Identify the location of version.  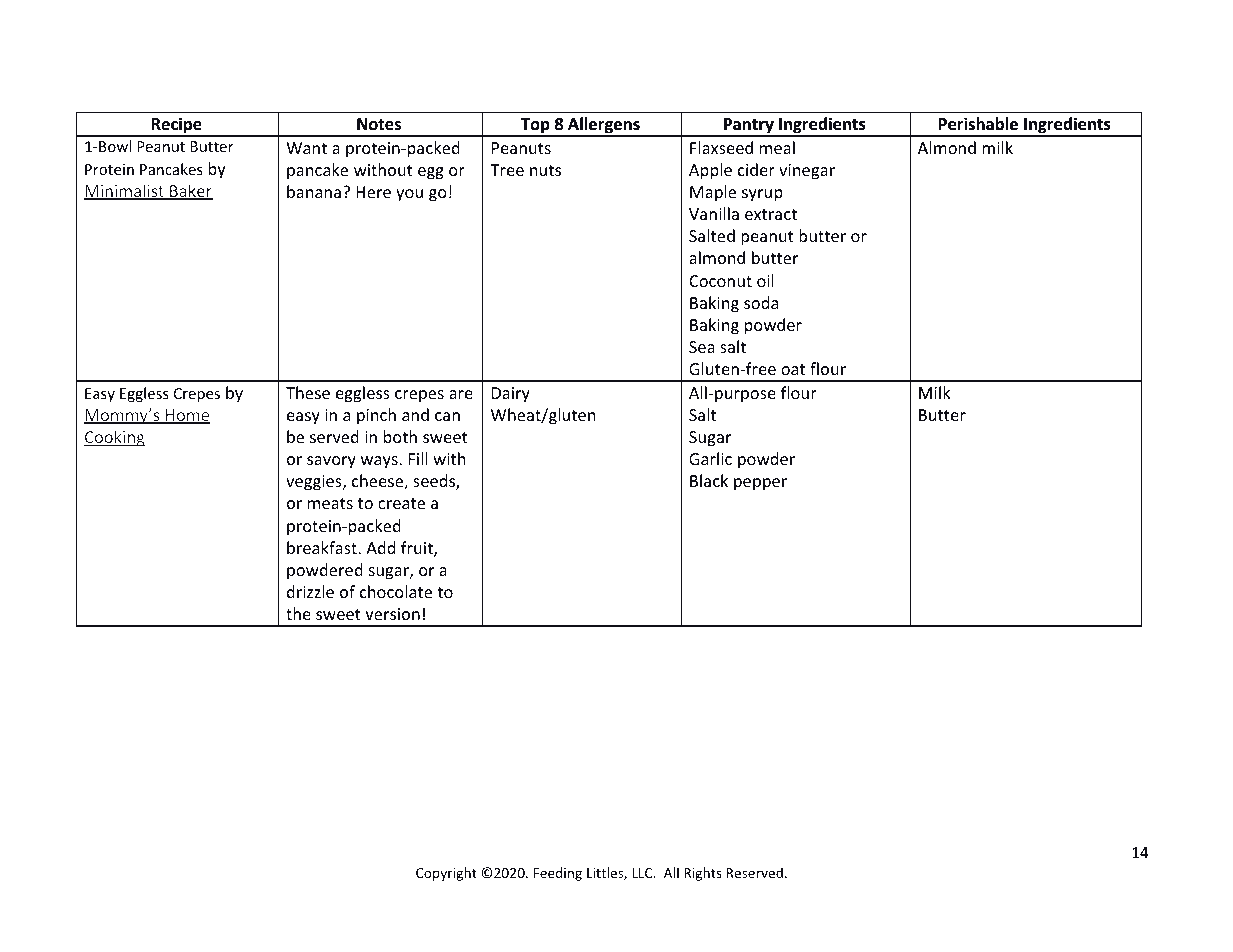
(392, 614).
